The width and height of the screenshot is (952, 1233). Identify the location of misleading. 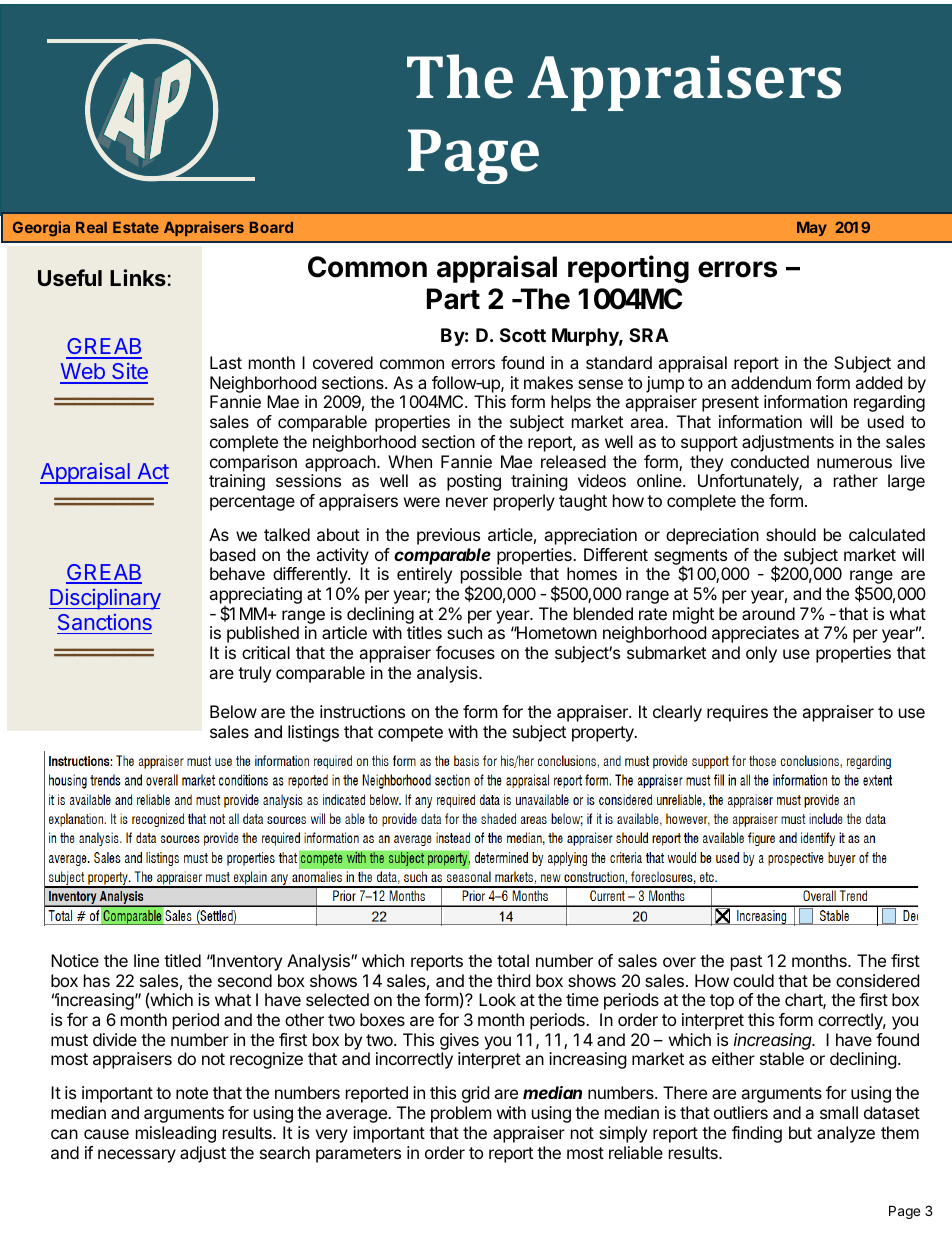
(176, 1134).
